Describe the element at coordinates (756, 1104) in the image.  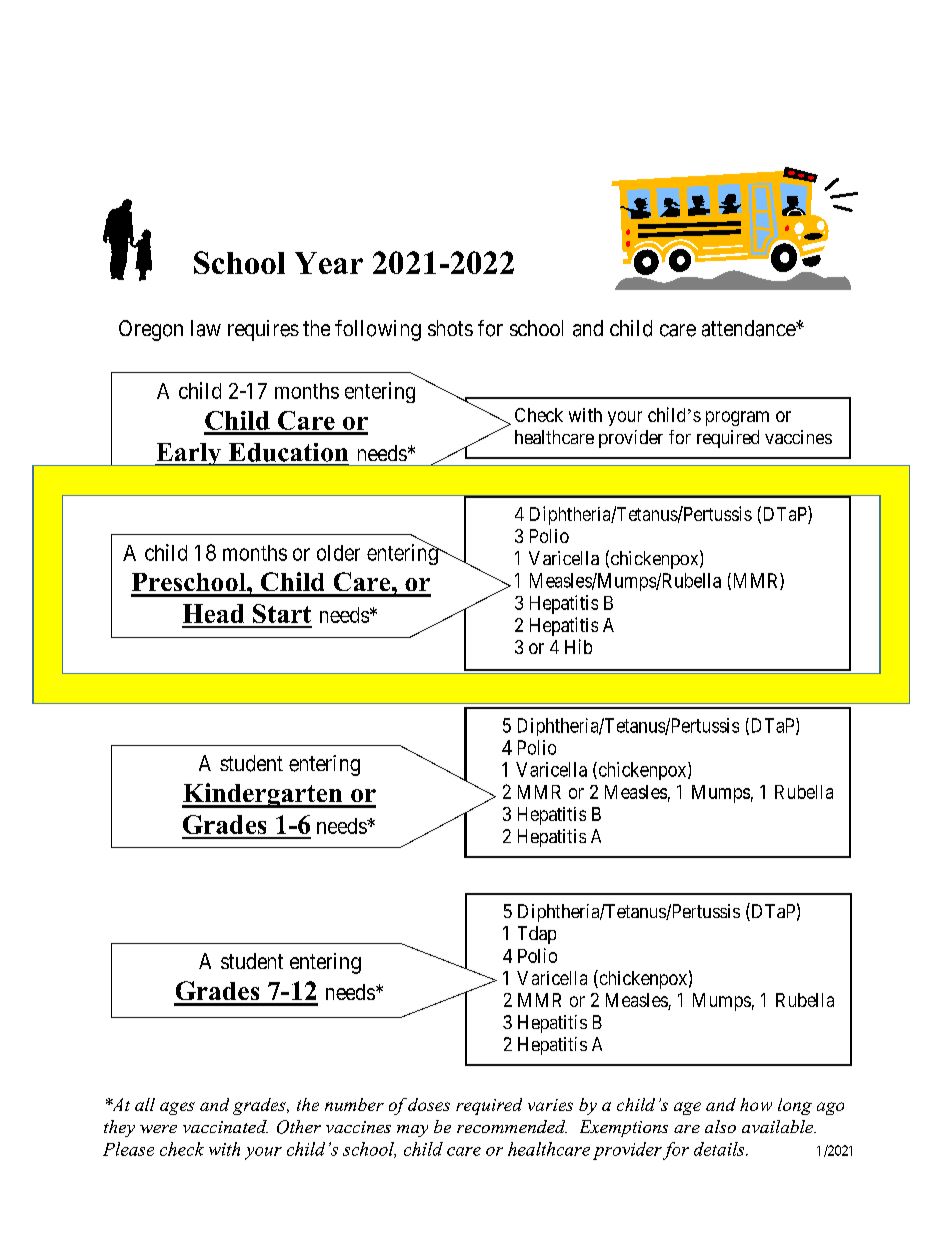
I see `how` at that location.
